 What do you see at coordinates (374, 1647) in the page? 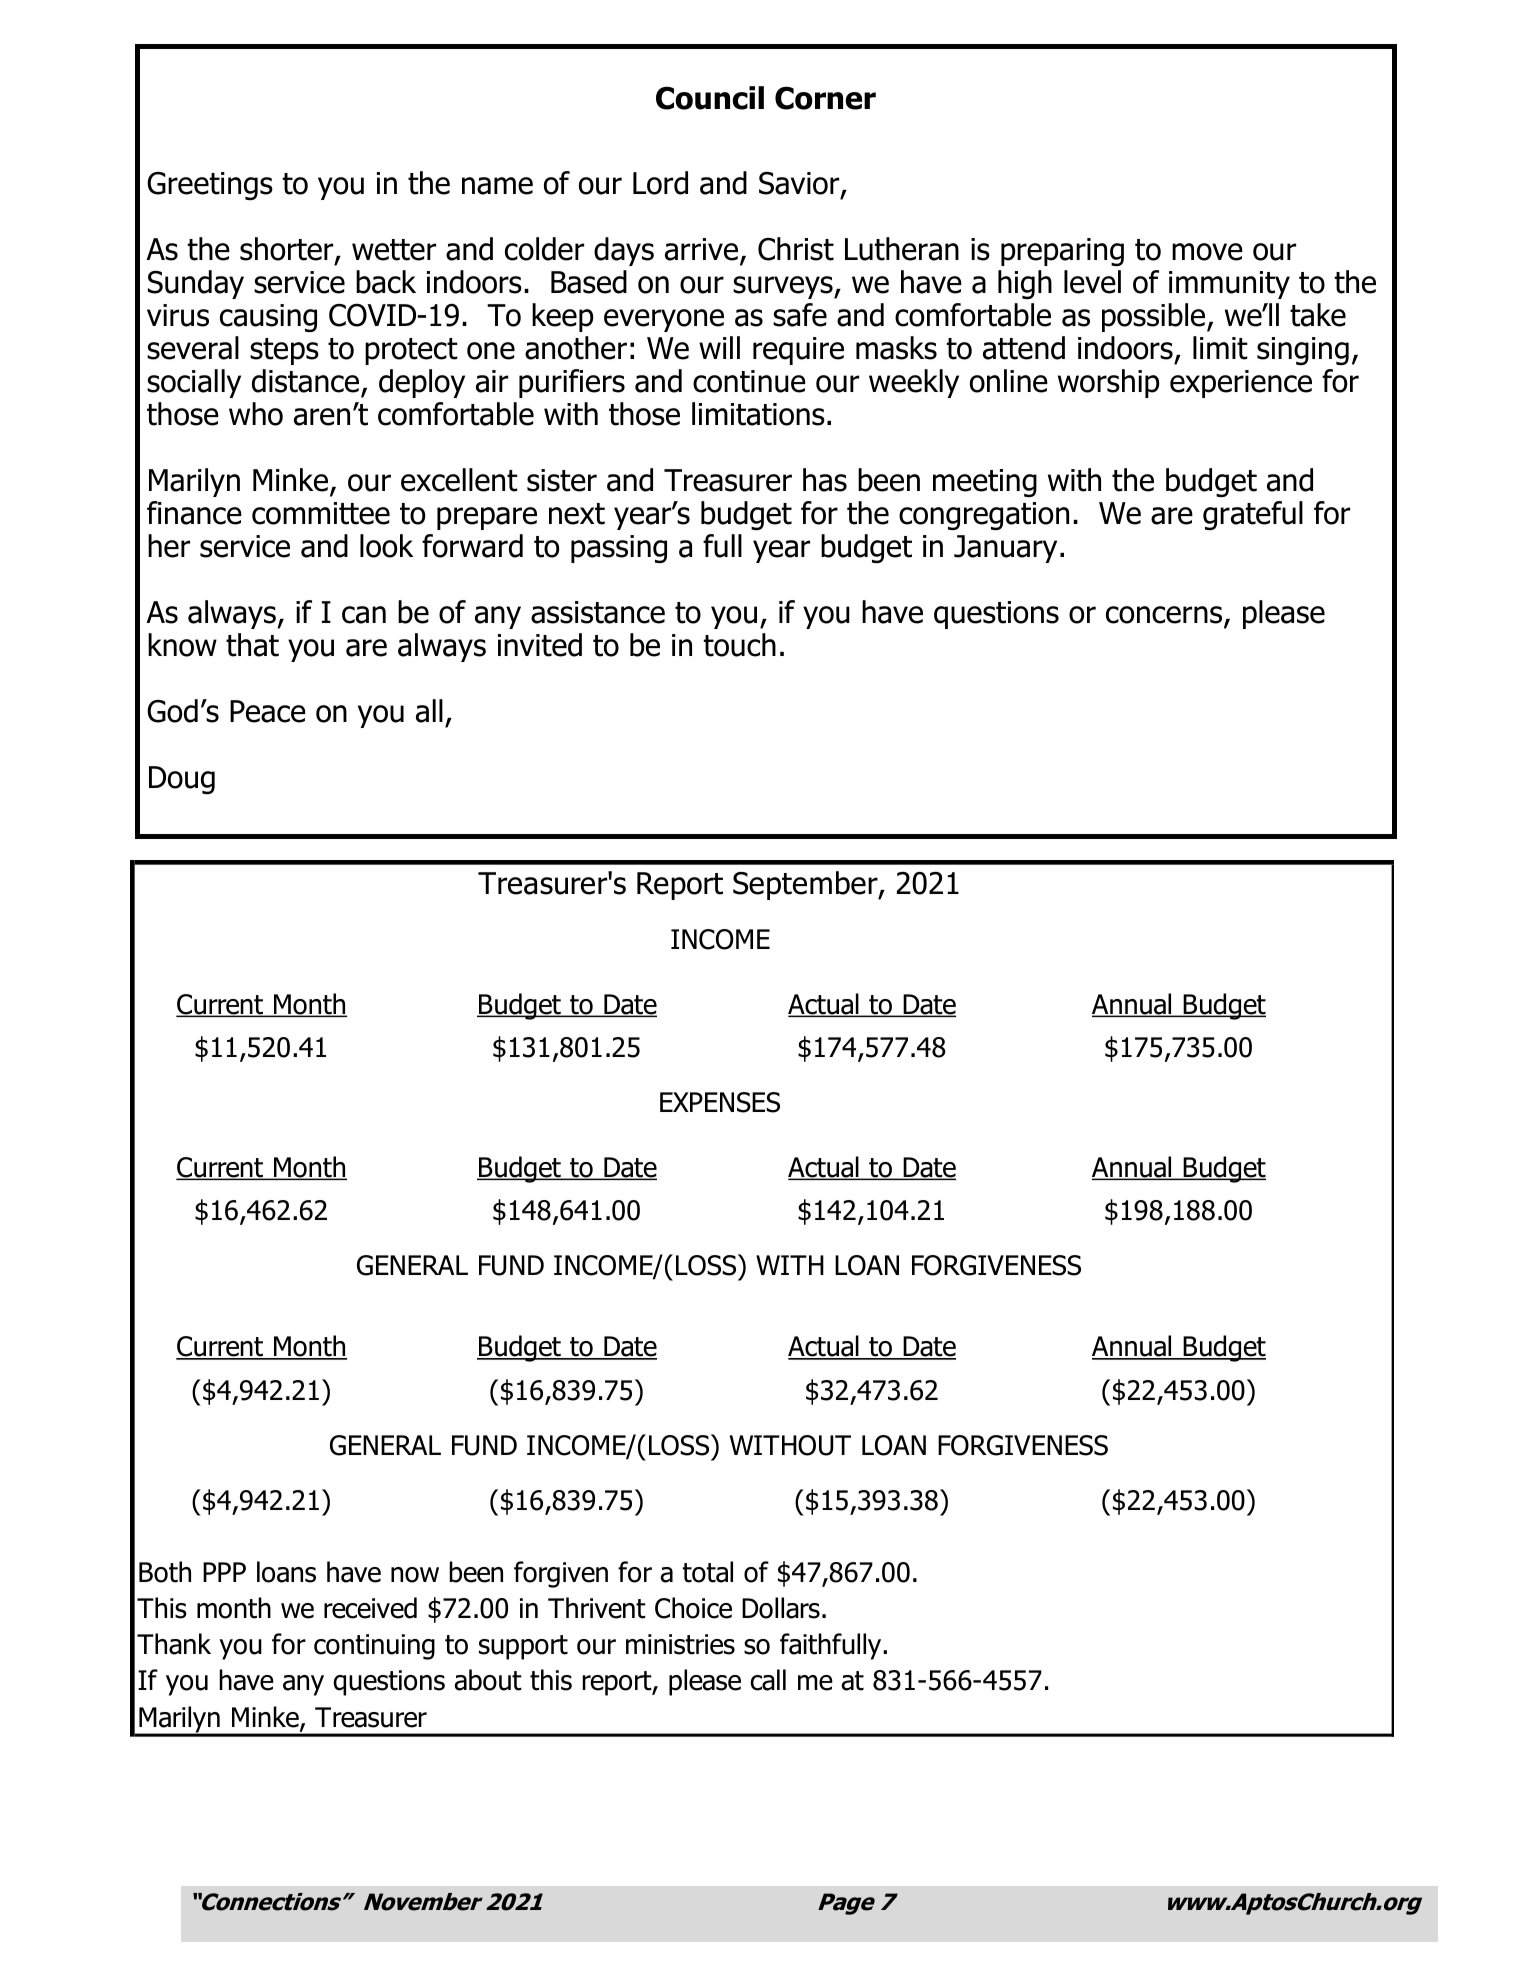
I see `continuing` at bounding box center [374, 1647].
